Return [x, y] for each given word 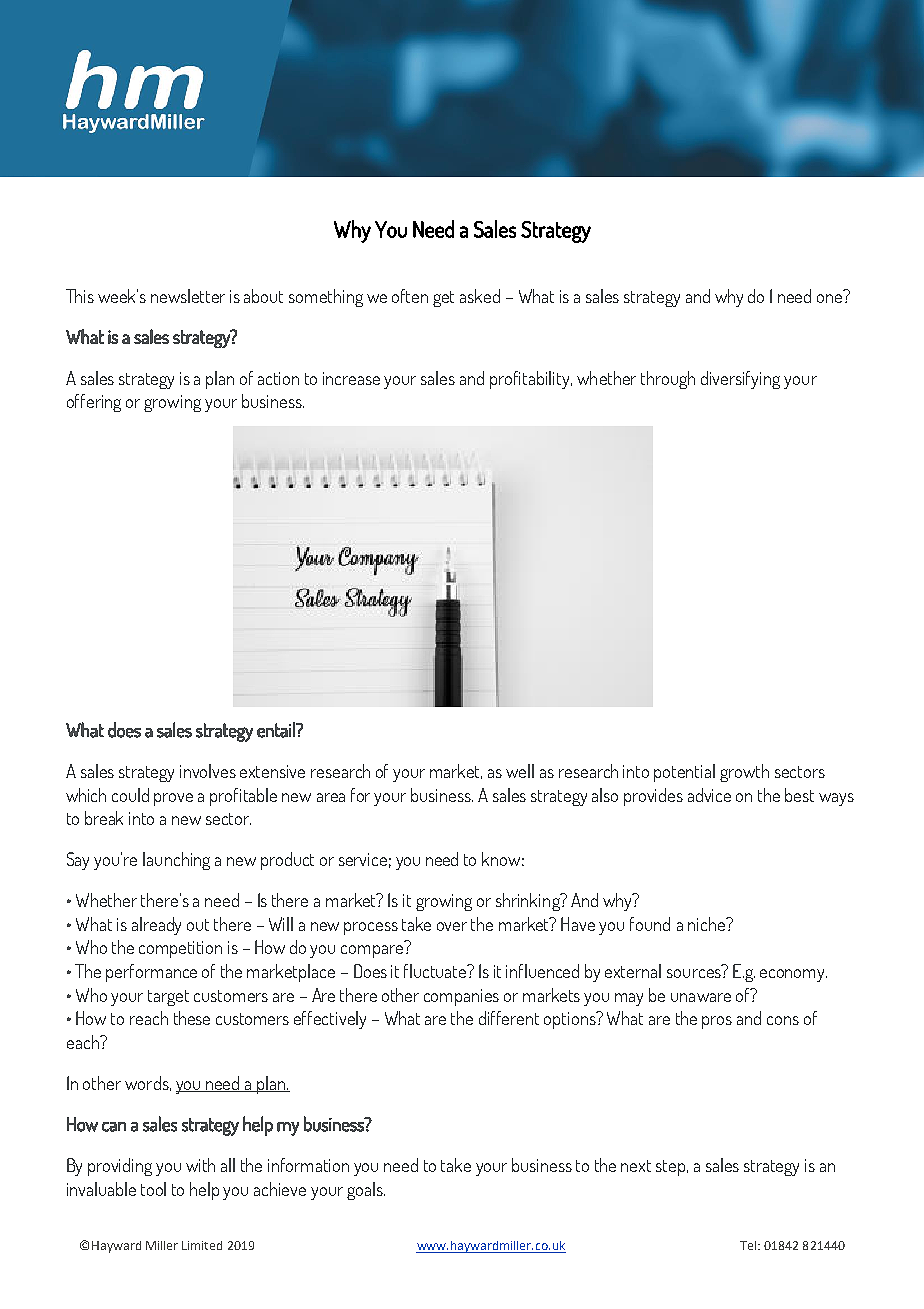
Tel [748, 1245]
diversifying [740, 380]
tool [153, 1189]
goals [366, 1191]
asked [480, 296]
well [520, 771]
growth [744, 773]
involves [208, 771]
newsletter [188, 296]
